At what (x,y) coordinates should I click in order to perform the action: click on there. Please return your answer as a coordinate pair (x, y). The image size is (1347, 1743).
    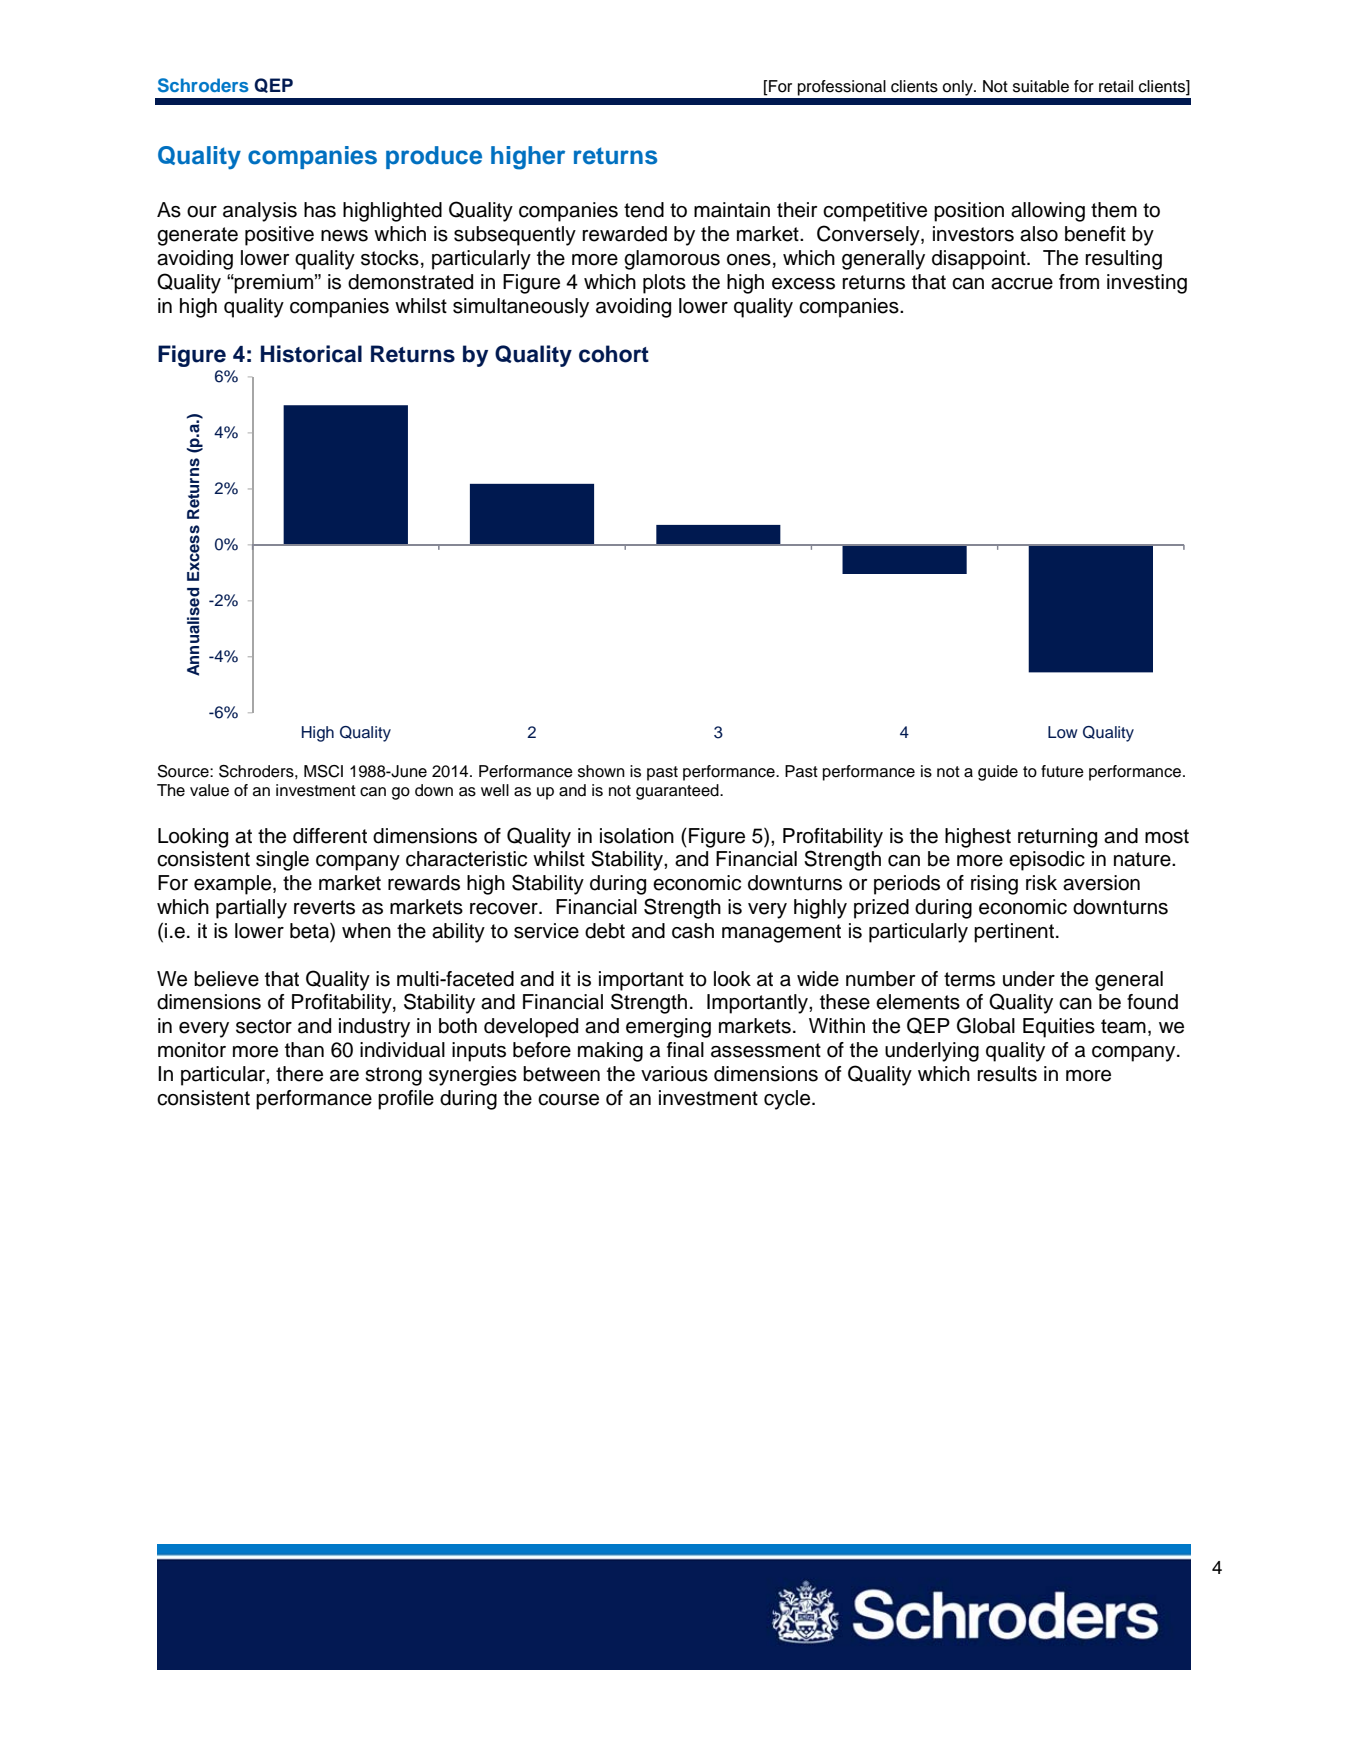
    Looking at the image, I should click on (299, 1074).
